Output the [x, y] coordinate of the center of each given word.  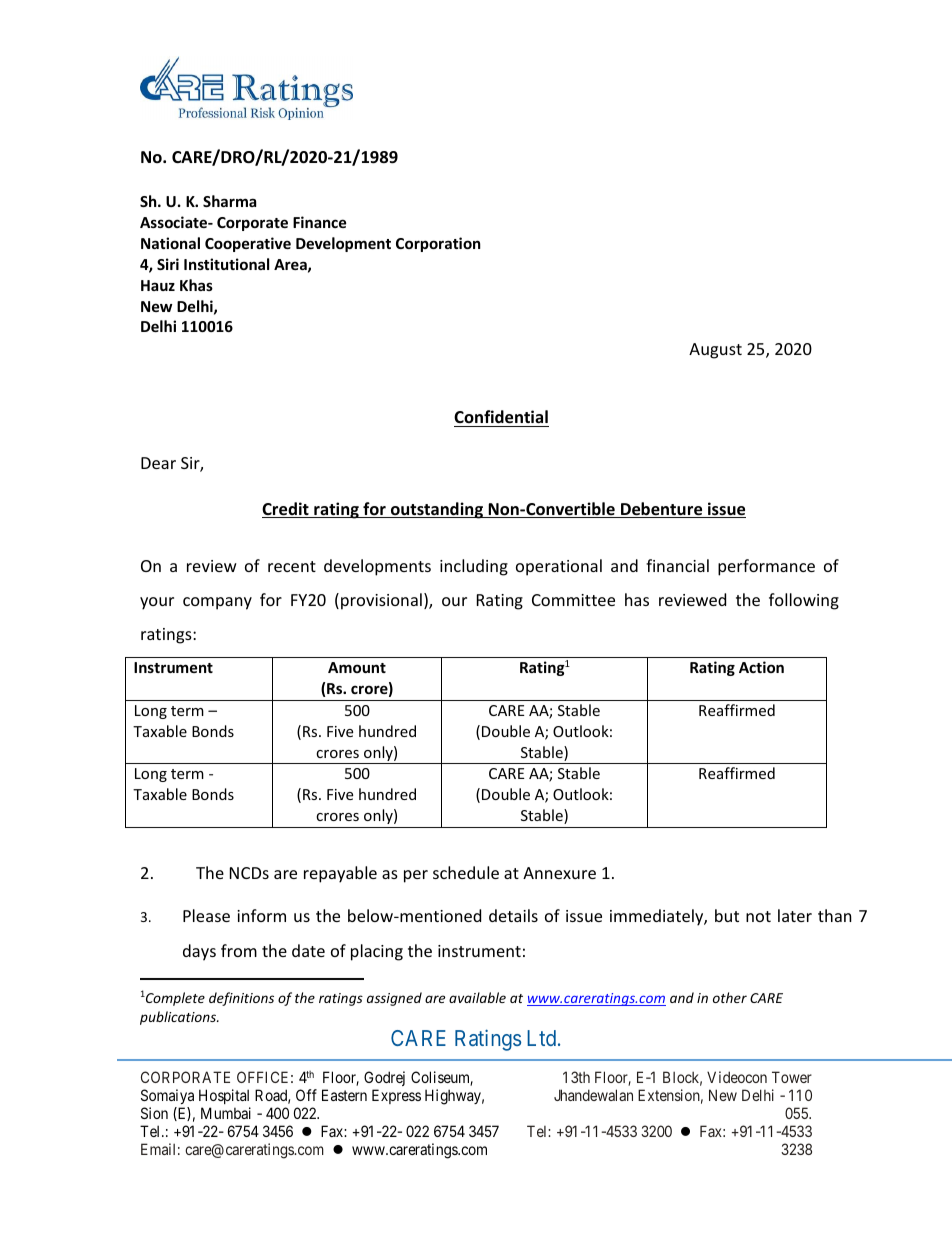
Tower [792, 1077]
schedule [466, 872]
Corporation [438, 244]
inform [261, 915]
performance [766, 567]
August [715, 351]
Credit [286, 510]
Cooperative [248, 244]
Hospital [224, 1096]
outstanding [437, 510]
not [758, 916]
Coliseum [442, 1078]
